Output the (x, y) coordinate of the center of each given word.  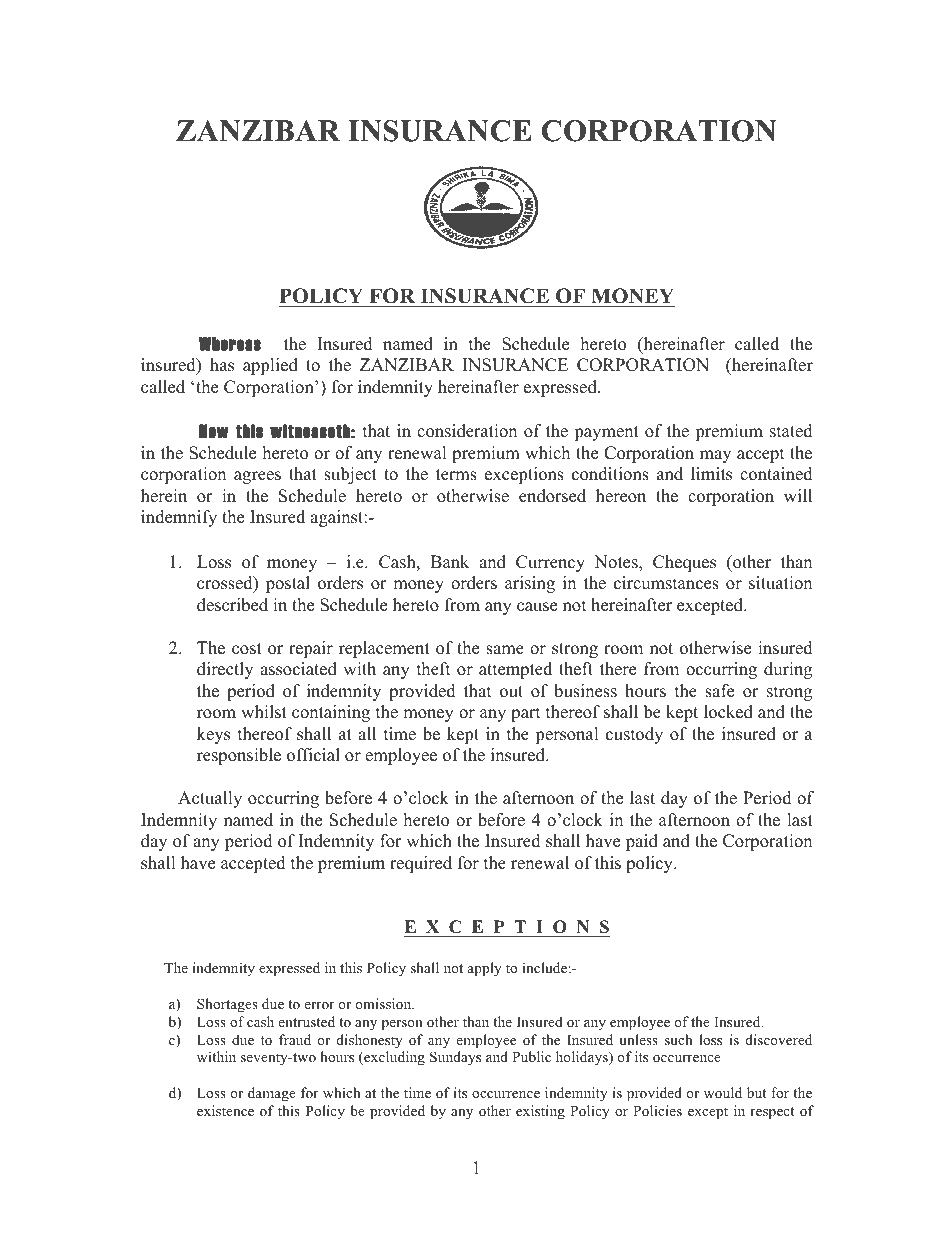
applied (270, 366)
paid (642, 842)
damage (272, 1094)
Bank (449, 561)
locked (728, 712)
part (526, 714)
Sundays (455, 1058)
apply (485, 969)
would (723, 1092)
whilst (264, 712)
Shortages (227, 1005)
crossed (226, 584)
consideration (467, 431)
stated (791, 431)
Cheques (684, 563)
